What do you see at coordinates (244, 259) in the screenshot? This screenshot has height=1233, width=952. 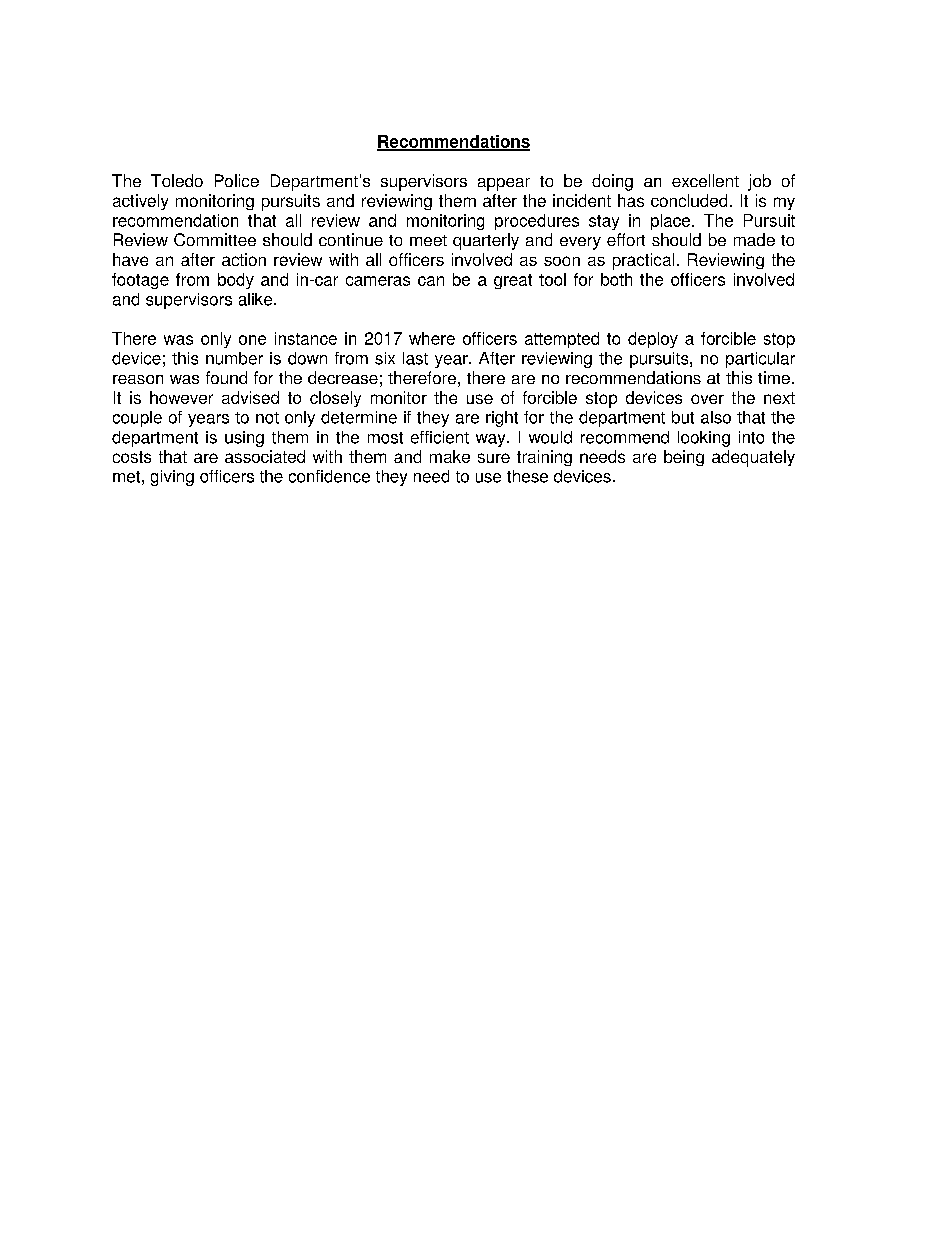 I see `action` at bounding box center [244, 259].
